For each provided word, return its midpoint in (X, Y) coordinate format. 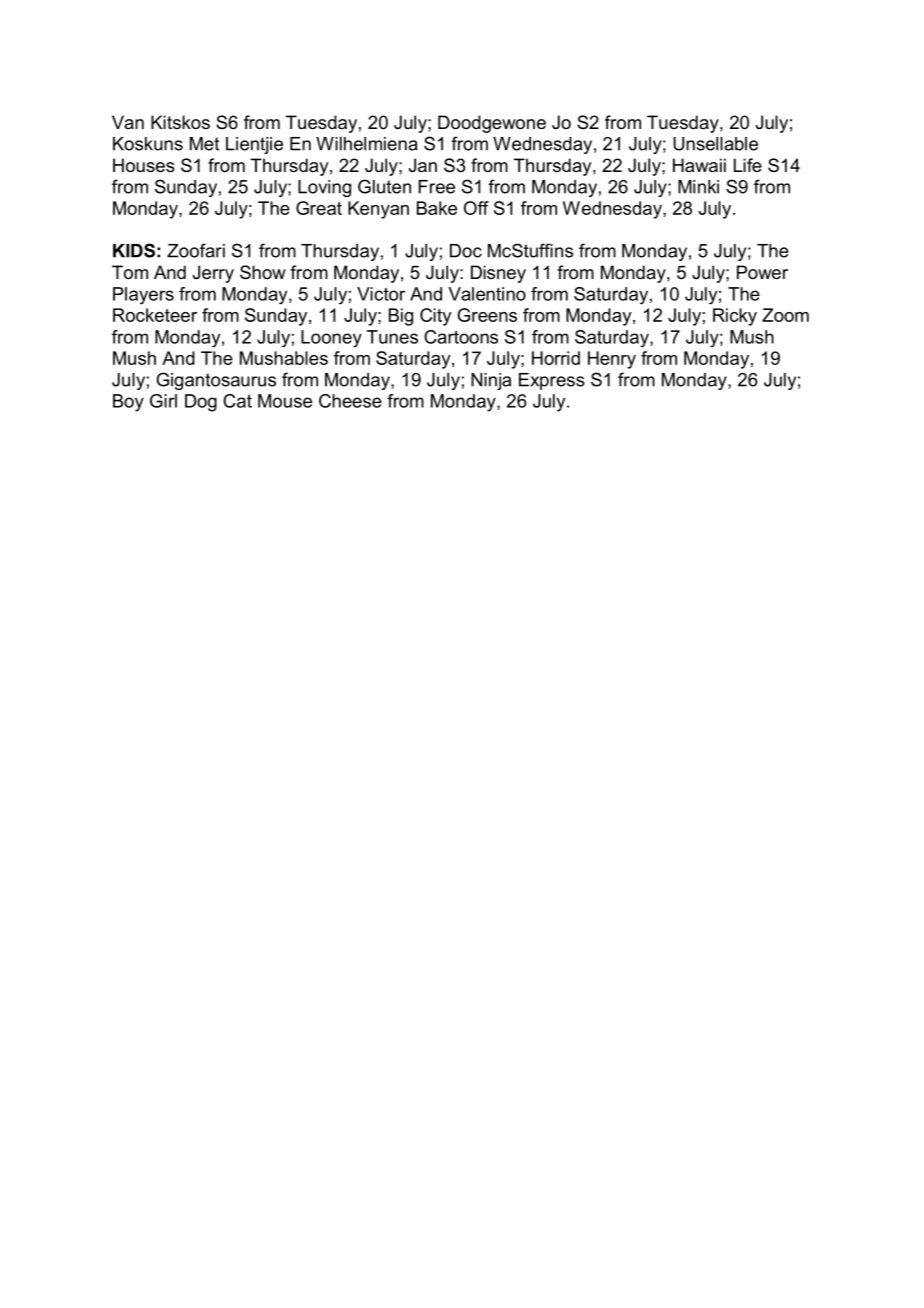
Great (319, 208)
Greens (487, 315)
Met (204, 144)
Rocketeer (155, 315)
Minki (698, 187)
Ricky (735, 317)
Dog (201, 403)
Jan (423, 165)
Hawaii (699, 165)
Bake (437, 208)
